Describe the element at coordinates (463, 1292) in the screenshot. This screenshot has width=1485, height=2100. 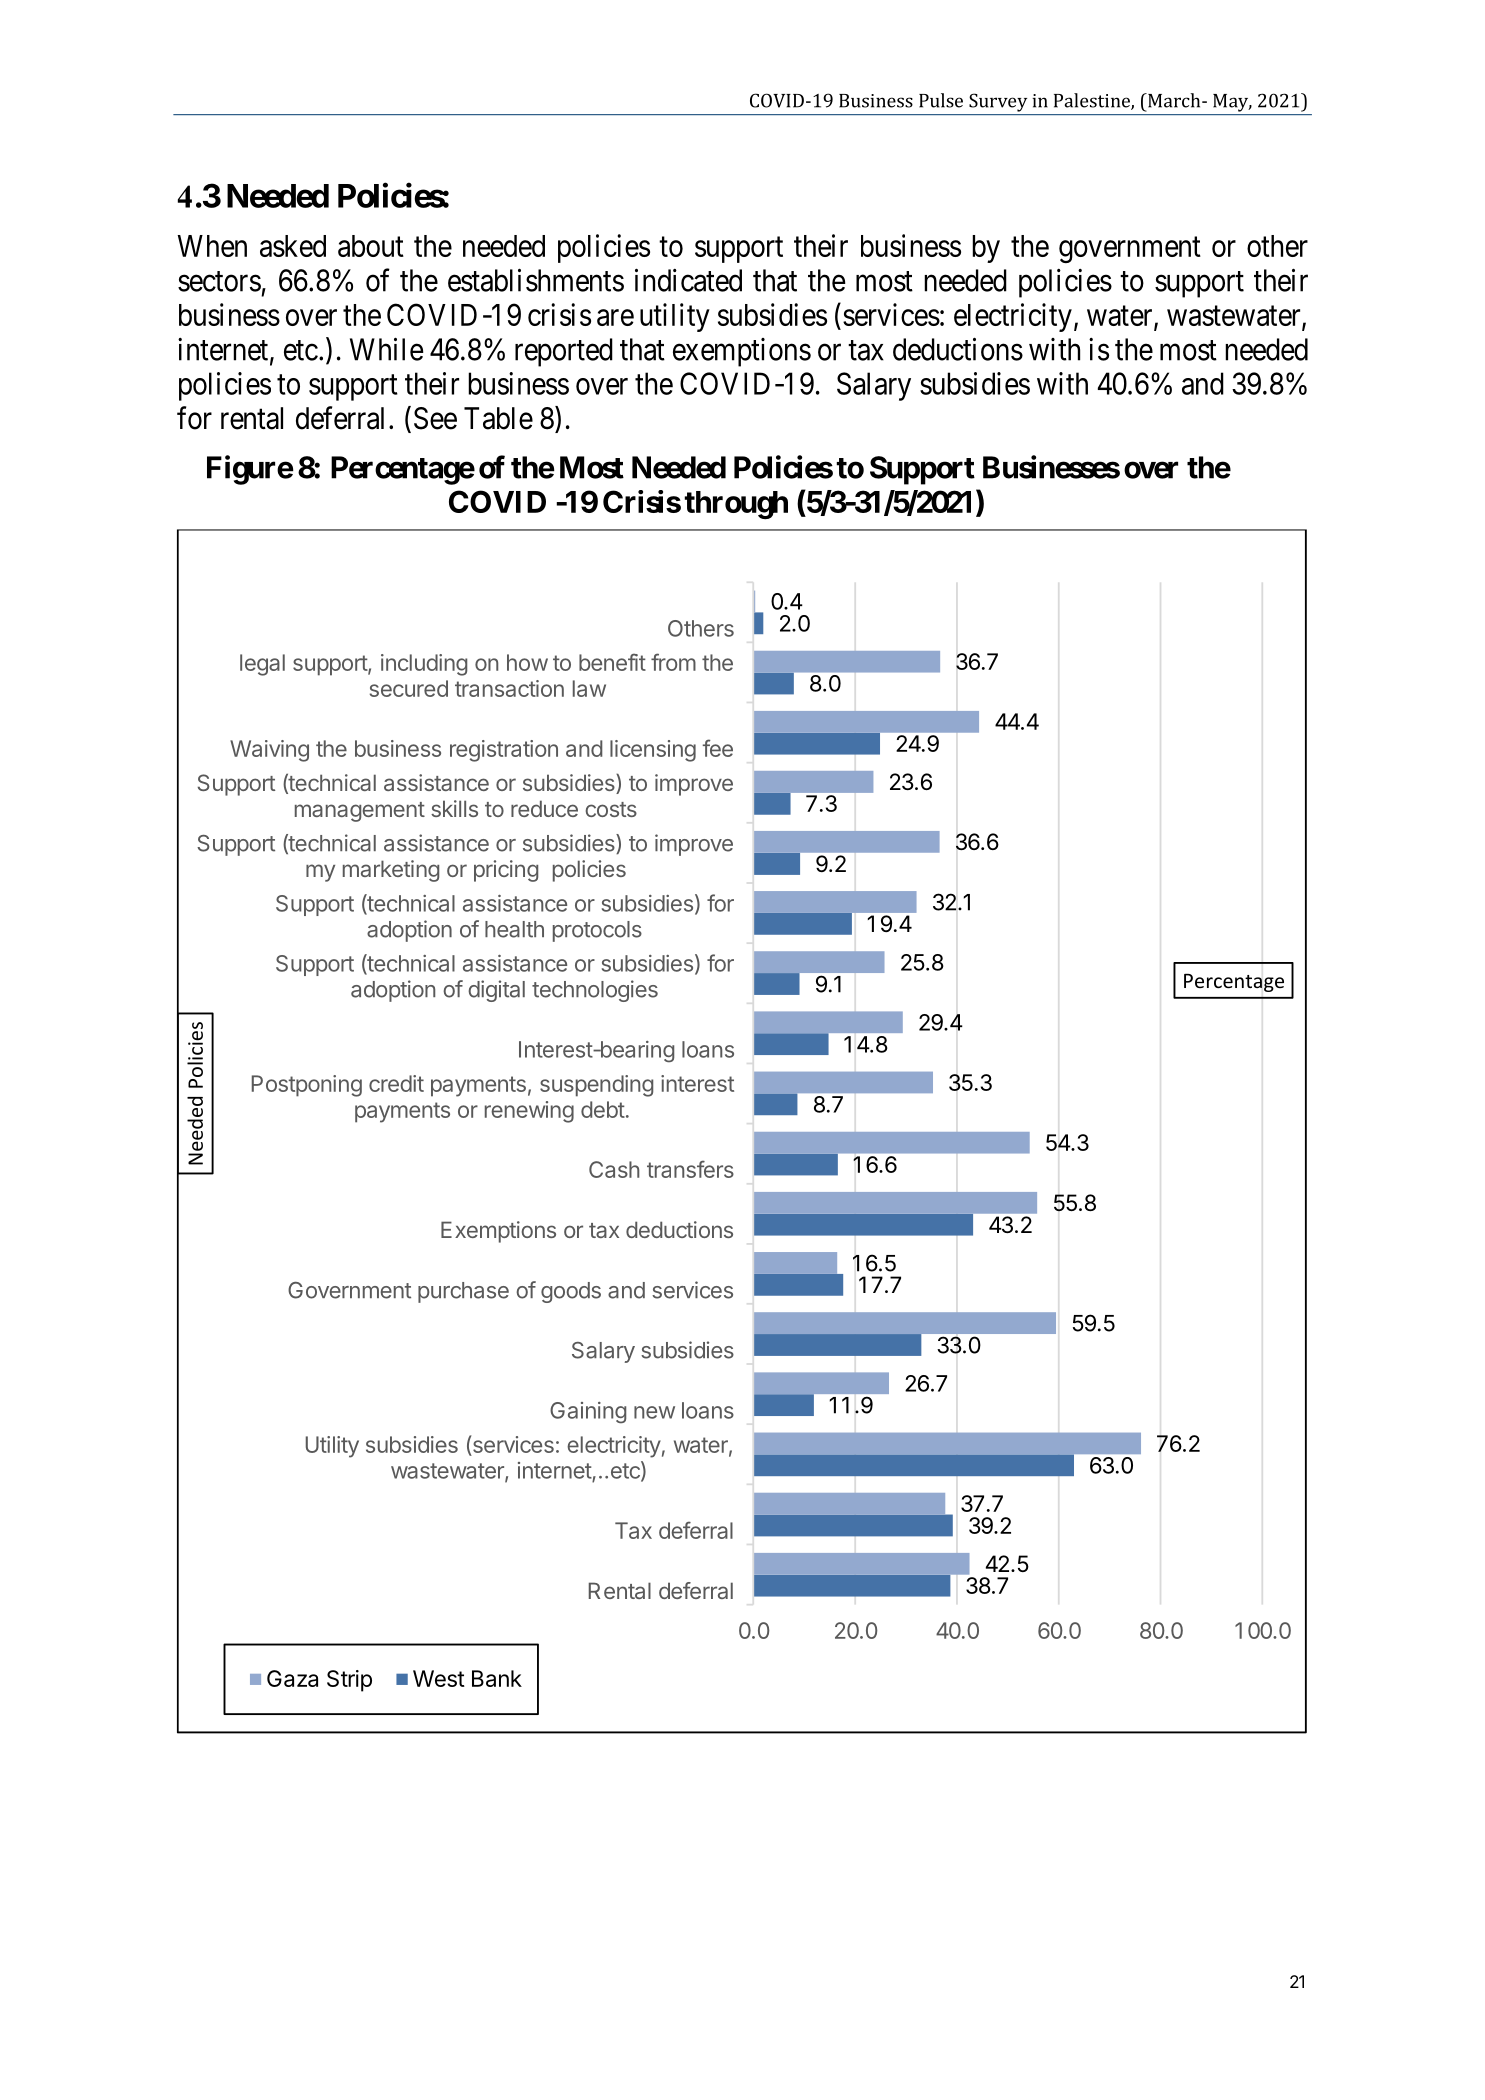
I see `purchase` at that location.
